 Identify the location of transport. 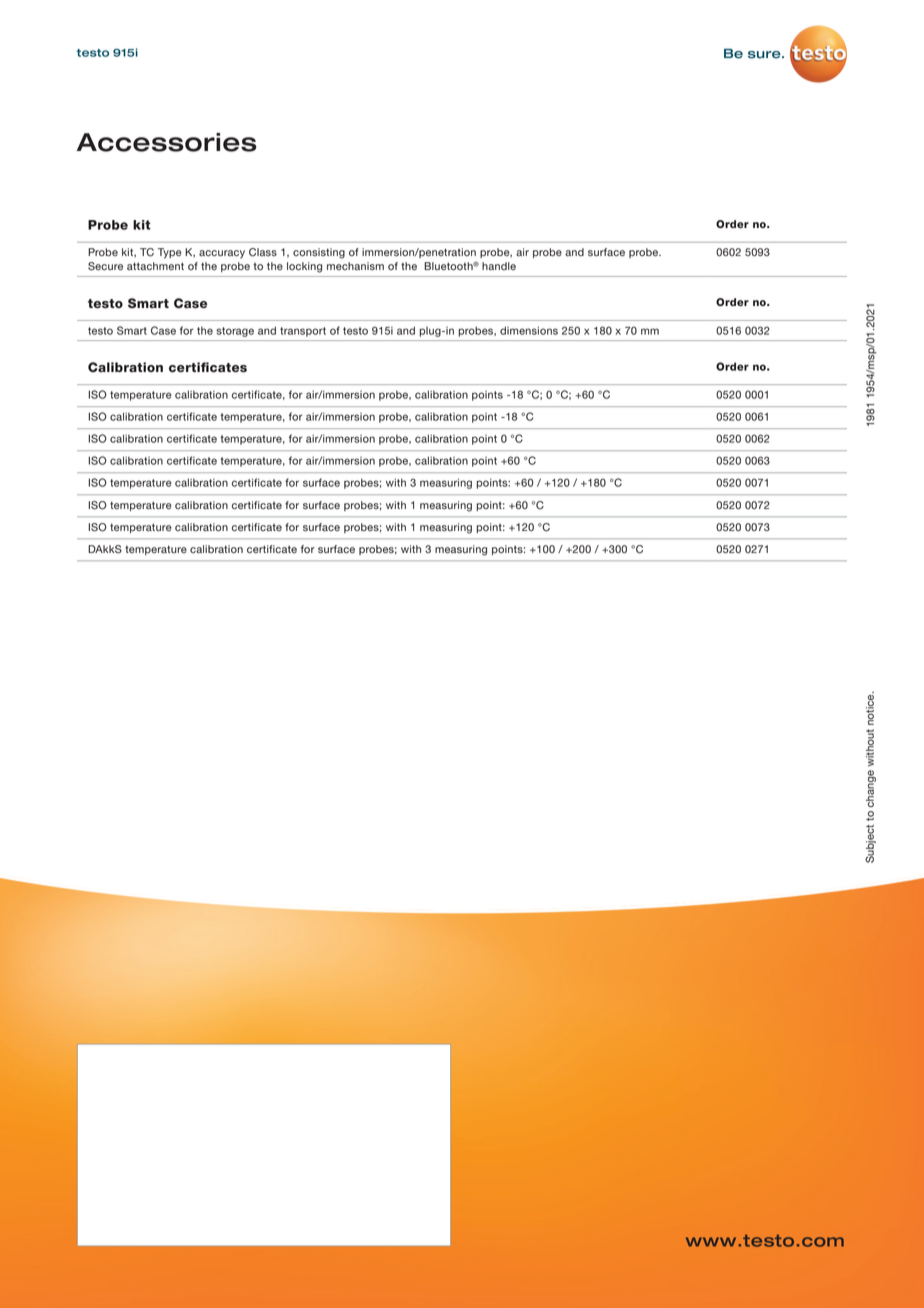
(303, 332).
